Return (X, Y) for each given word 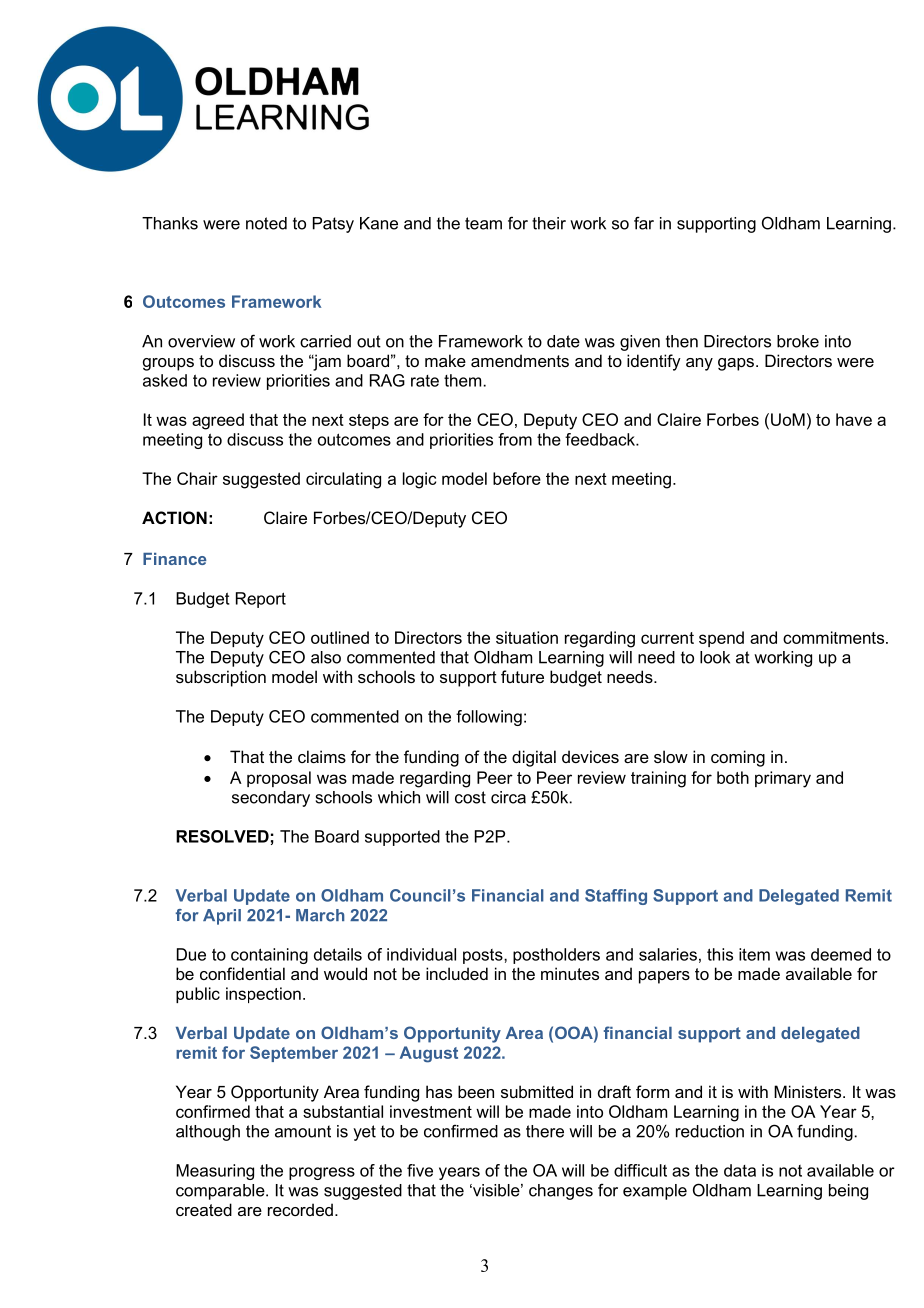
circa (508, 797)
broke (798, 341)
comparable (221, 1192)
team (483, 223)
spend (721, 639)
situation (527, 637)
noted (266, 223)
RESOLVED (222, 836)
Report (261, 600)
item (754, 954)
